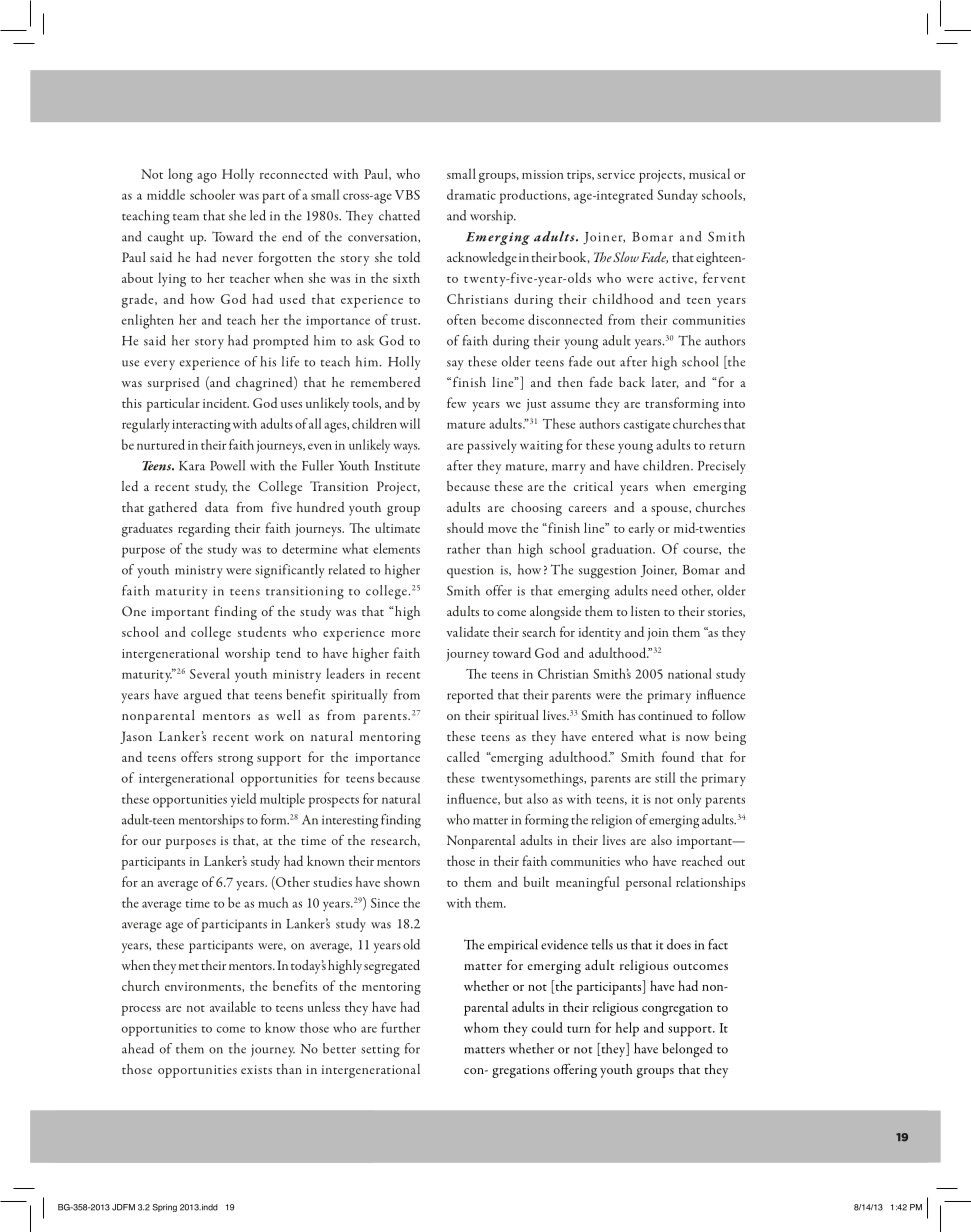 This document has width=971, height=1232. Describe the element at coordinates (407, 195) in the document. I see `VBS` at that location.
